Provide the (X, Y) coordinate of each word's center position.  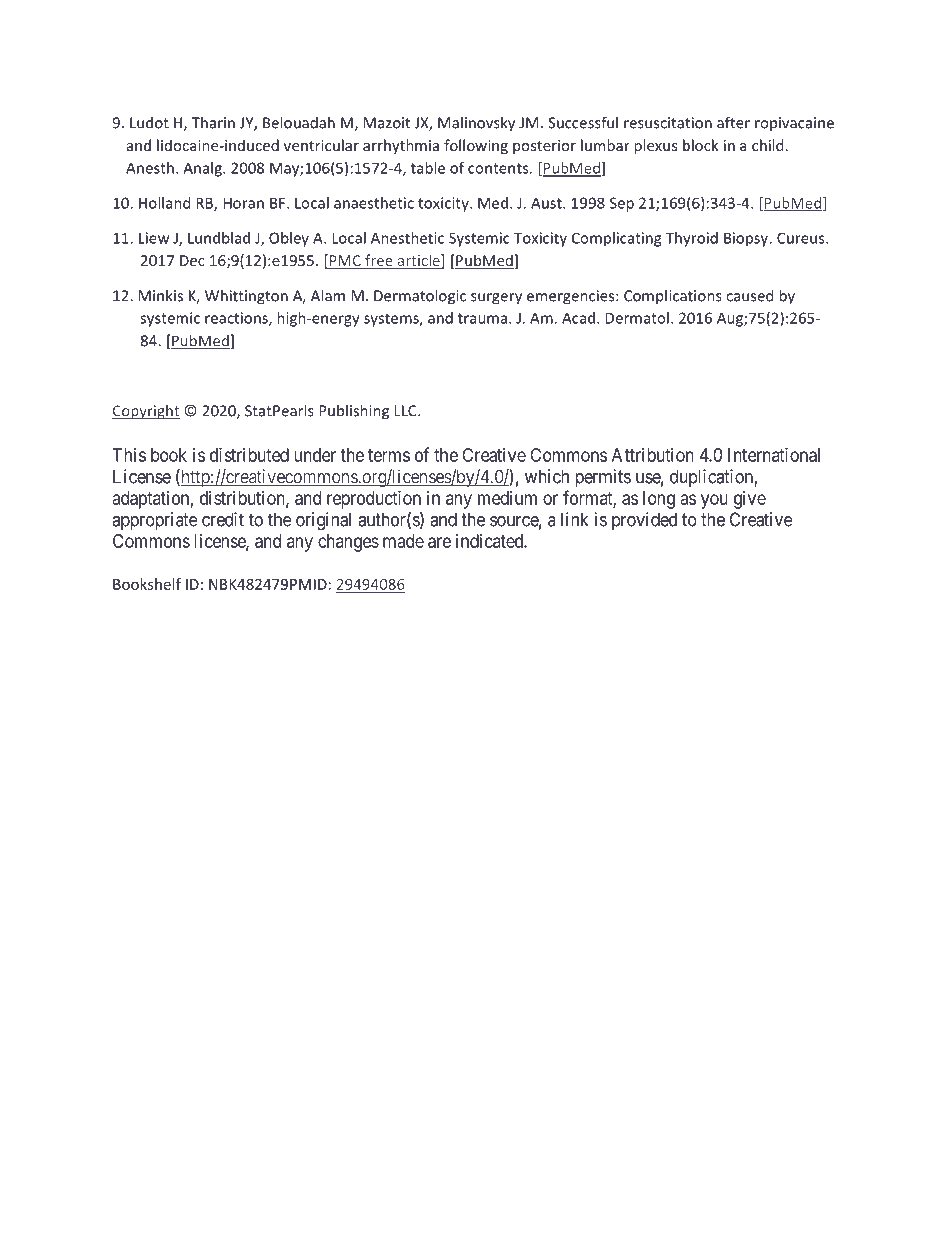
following (476, 146)
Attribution (653, 455)
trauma (484, 318)
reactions (237, 319)
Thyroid (692, 239)
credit (223, 519)
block (701, 145)
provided (644, 521)
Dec (192, 260)
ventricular (321, 145)
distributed (249, 455)
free (379, 261)
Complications (673, 297)
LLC (406, 411)
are (439, 542)
